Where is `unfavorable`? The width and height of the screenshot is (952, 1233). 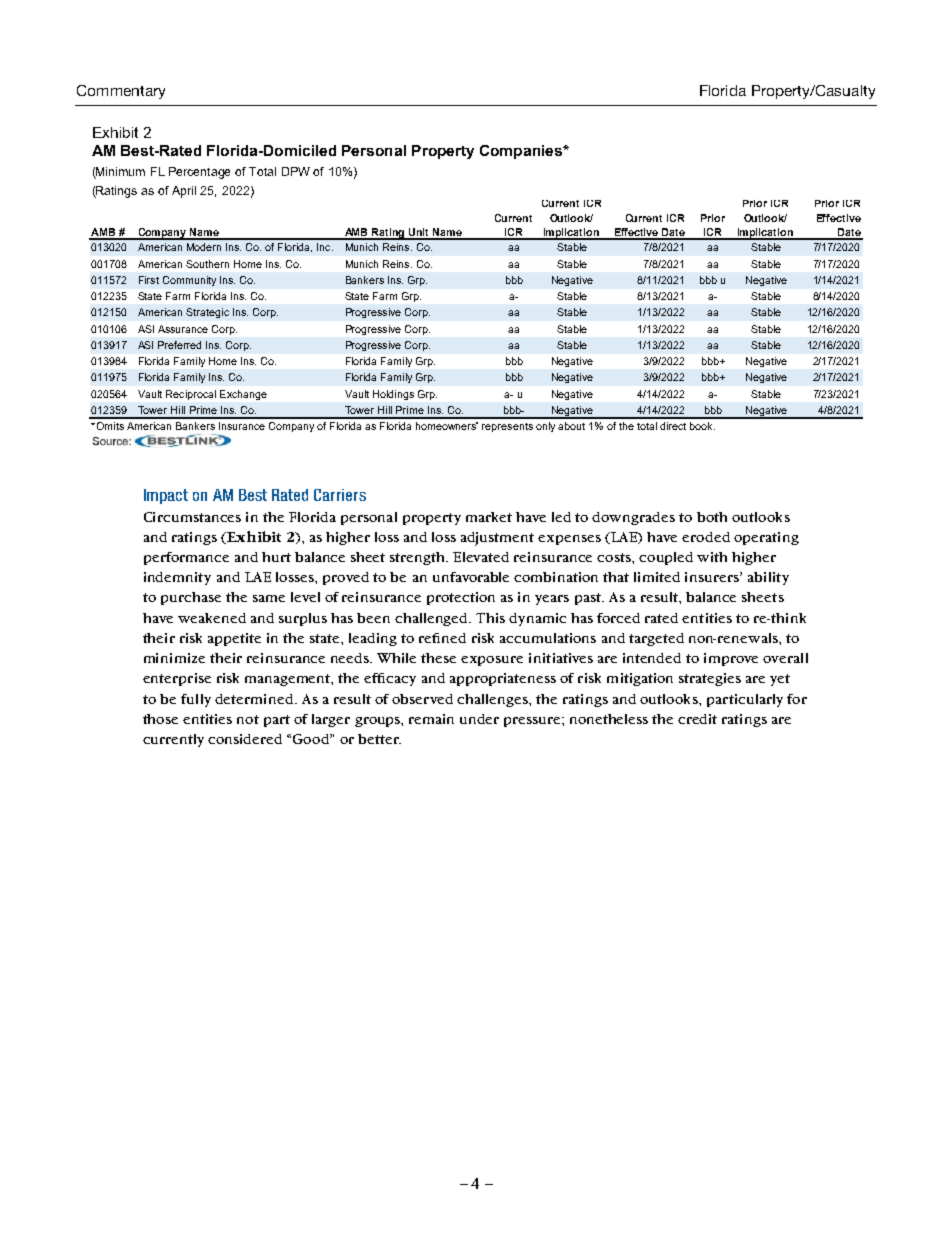 unfavorable is located at coordinates (471, 577).
